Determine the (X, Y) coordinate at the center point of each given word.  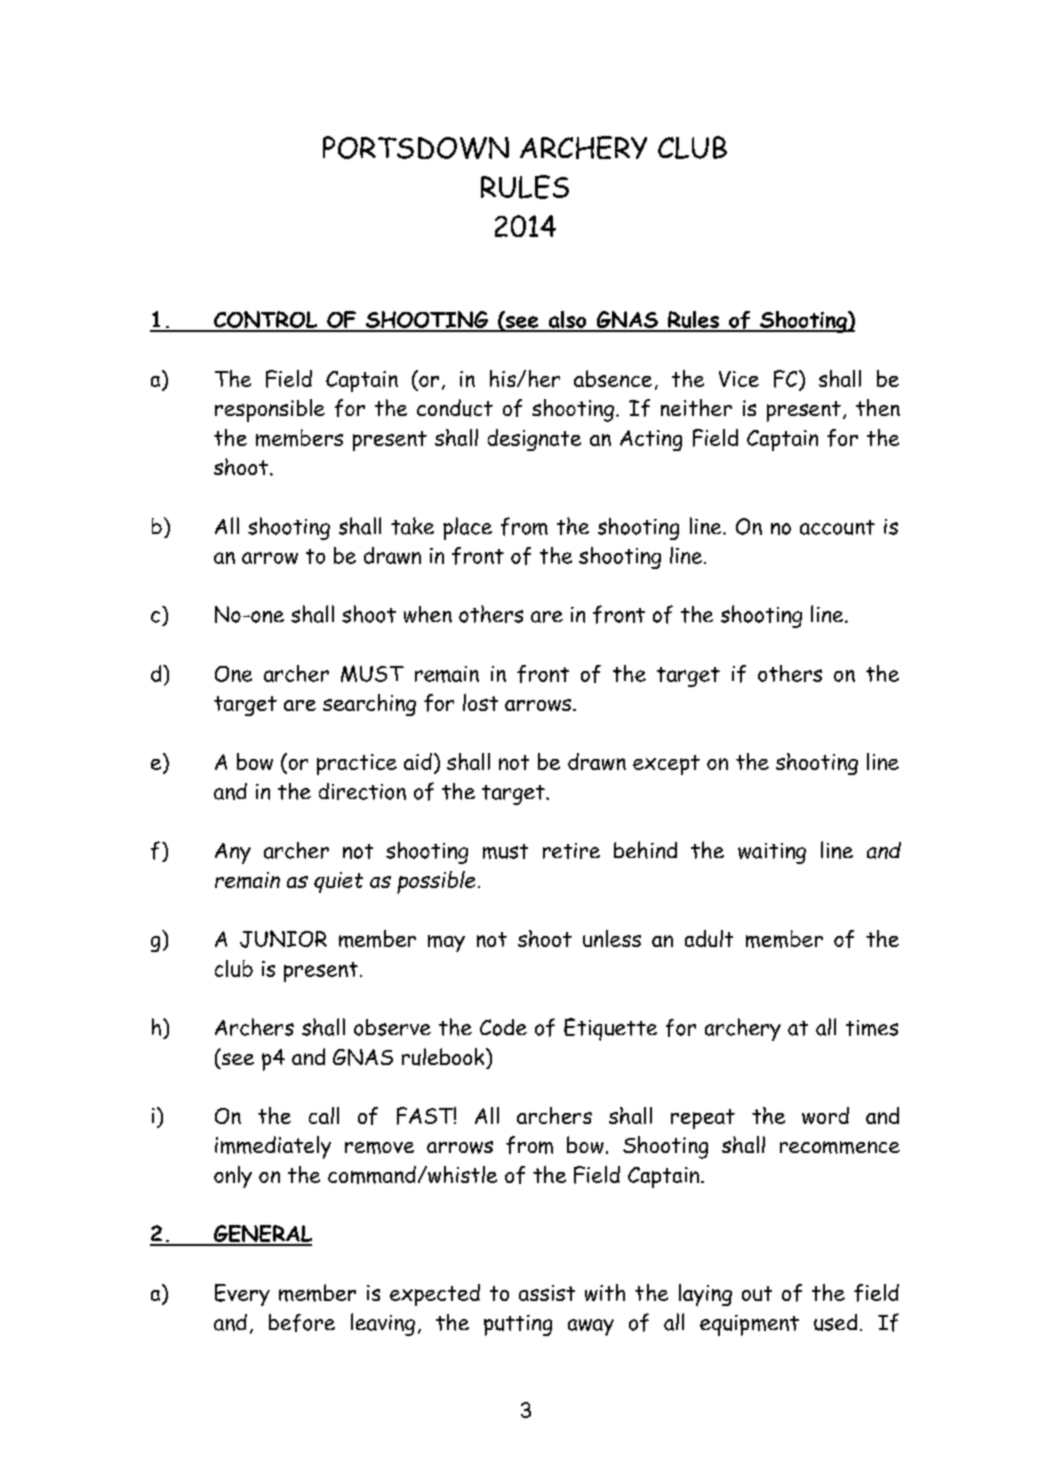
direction (362, 791)
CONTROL (266, 321)
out (757, 1293)
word (825, 1115)
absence (613, 378)
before (302, 1323)
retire (571, 851)
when (428, 614)
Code (503, 1027)
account (837, 527)
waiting (772, 853)
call (324, 1115)
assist (547, 1293)
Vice (739, 379)
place (467, 528)
